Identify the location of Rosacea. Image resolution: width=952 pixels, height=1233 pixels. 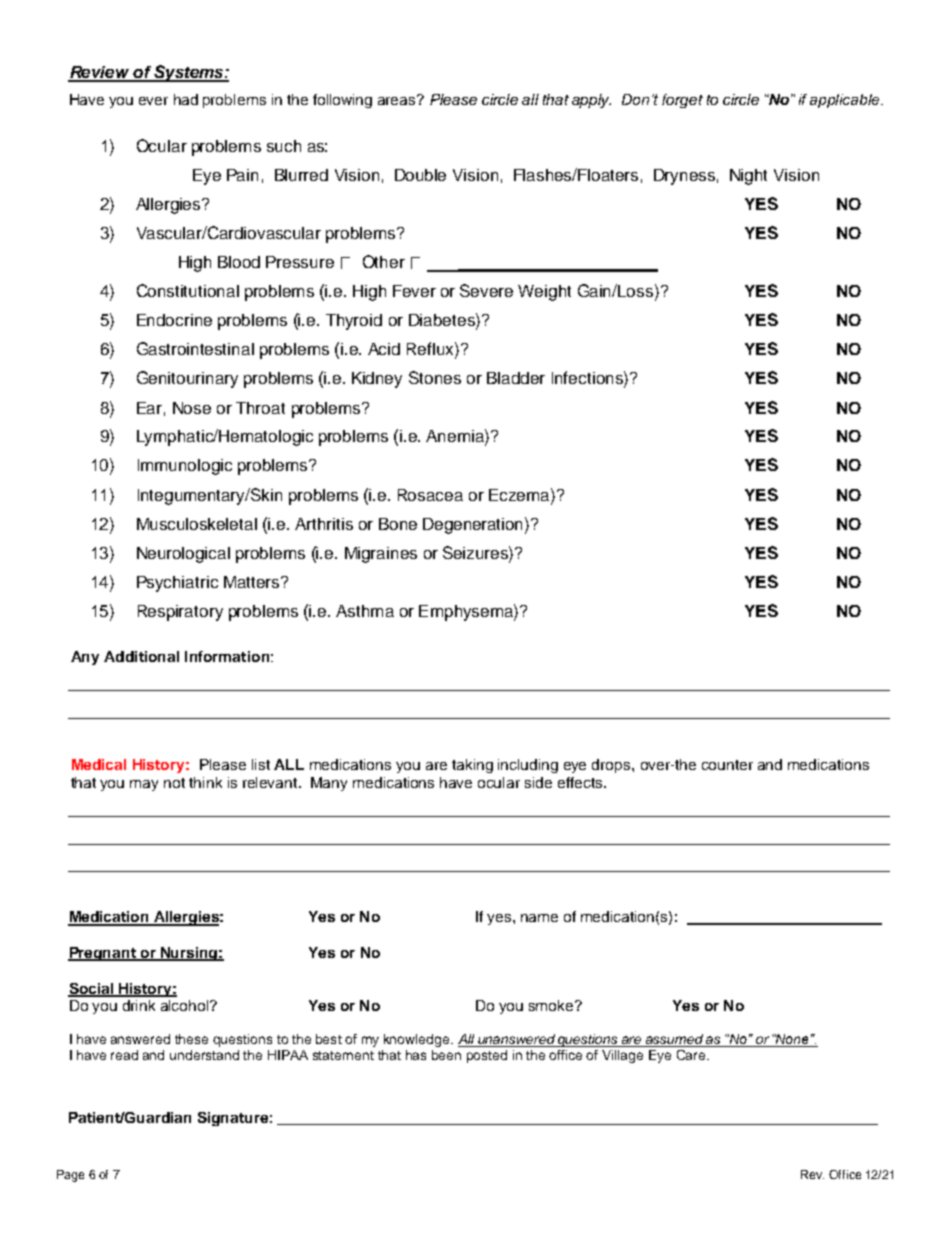
(430, 495).
